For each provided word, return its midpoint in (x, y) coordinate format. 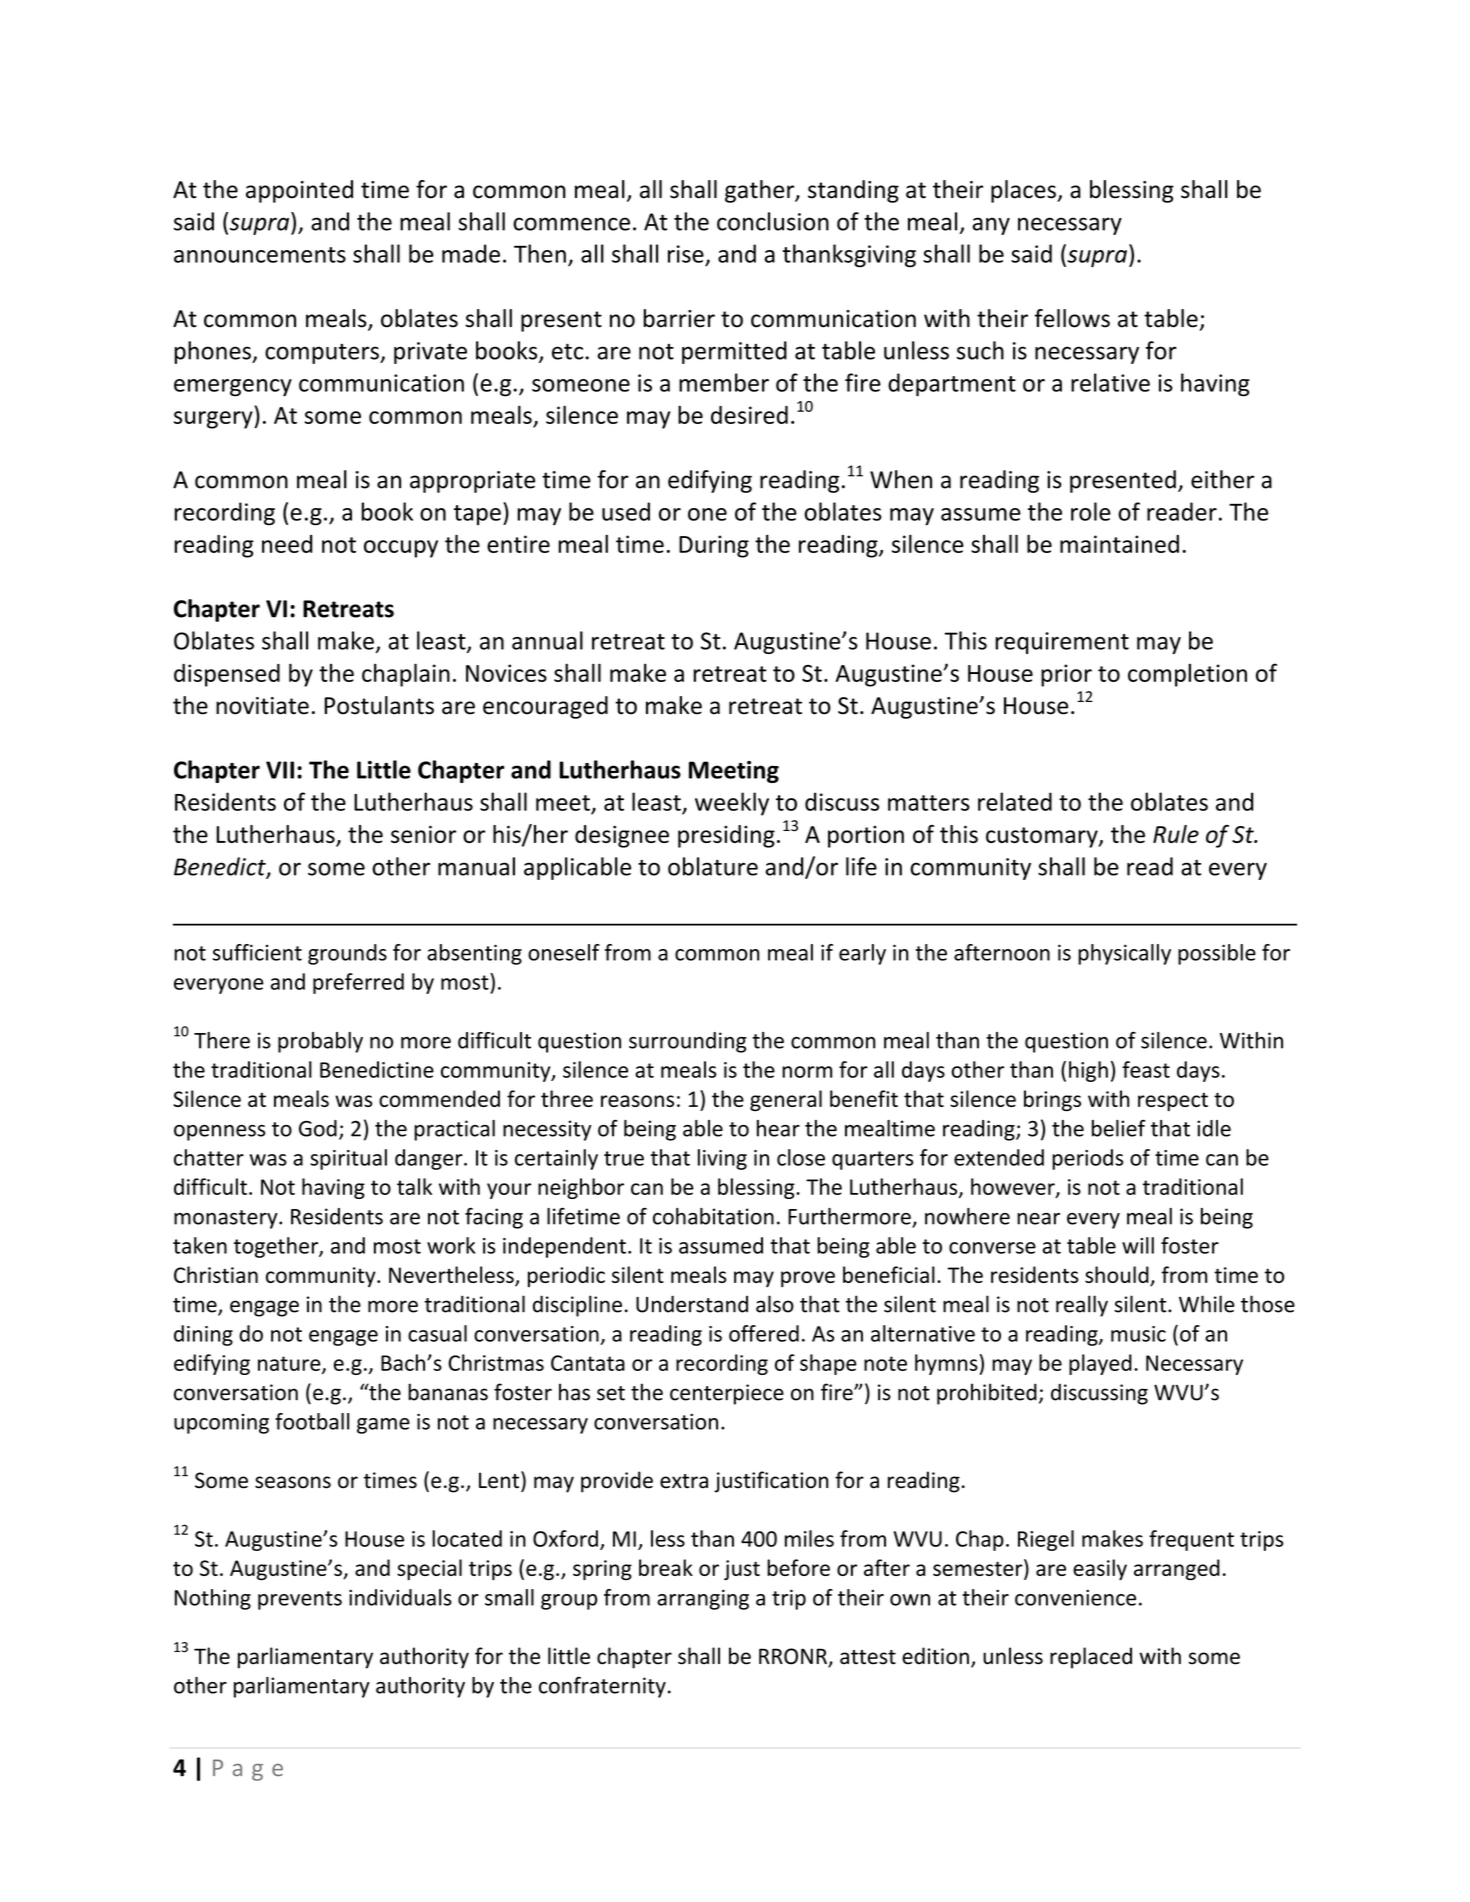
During (714, 546)
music (1138, 1334)
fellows (1072, 318)
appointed (299, 191)
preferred (358, 983)
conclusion (773, 221)
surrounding (688, 1042)
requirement (1062, 643)
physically (1124, 954)
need (287, 544)
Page (248, 1770)
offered (764, 1333)
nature (290, 1364)
